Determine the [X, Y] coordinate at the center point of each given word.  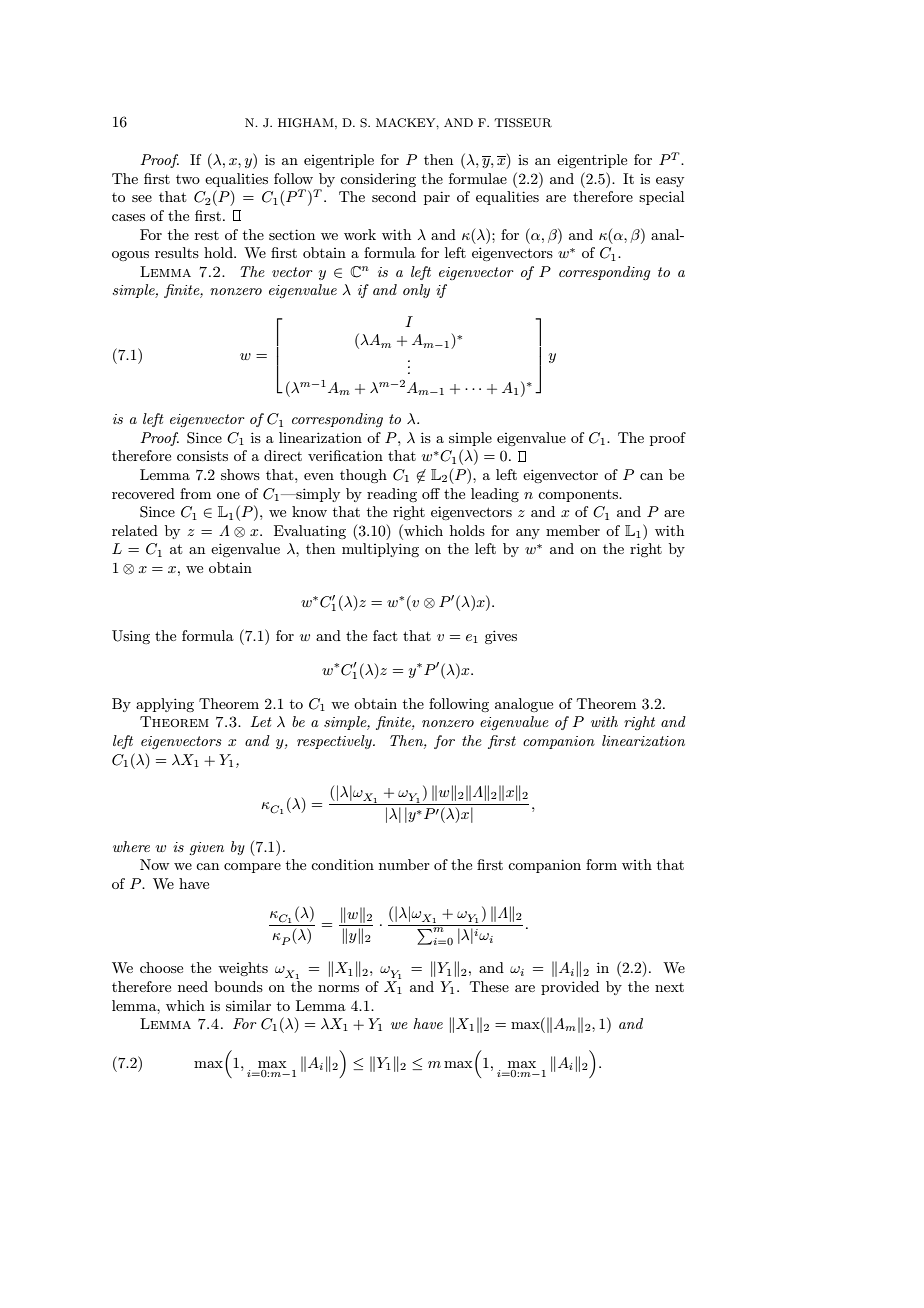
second [394, 196]
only [416, 291]
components [579, 496]
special [661, 198]
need [193, 986]
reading [392, 495]
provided [570, 988]
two [188, 179]
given [206, 848]
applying [165, 705]
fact [385, 635]
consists [202, 456]
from [195, 493]
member [573, 530]
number [404, 864]
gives [501, 637]
